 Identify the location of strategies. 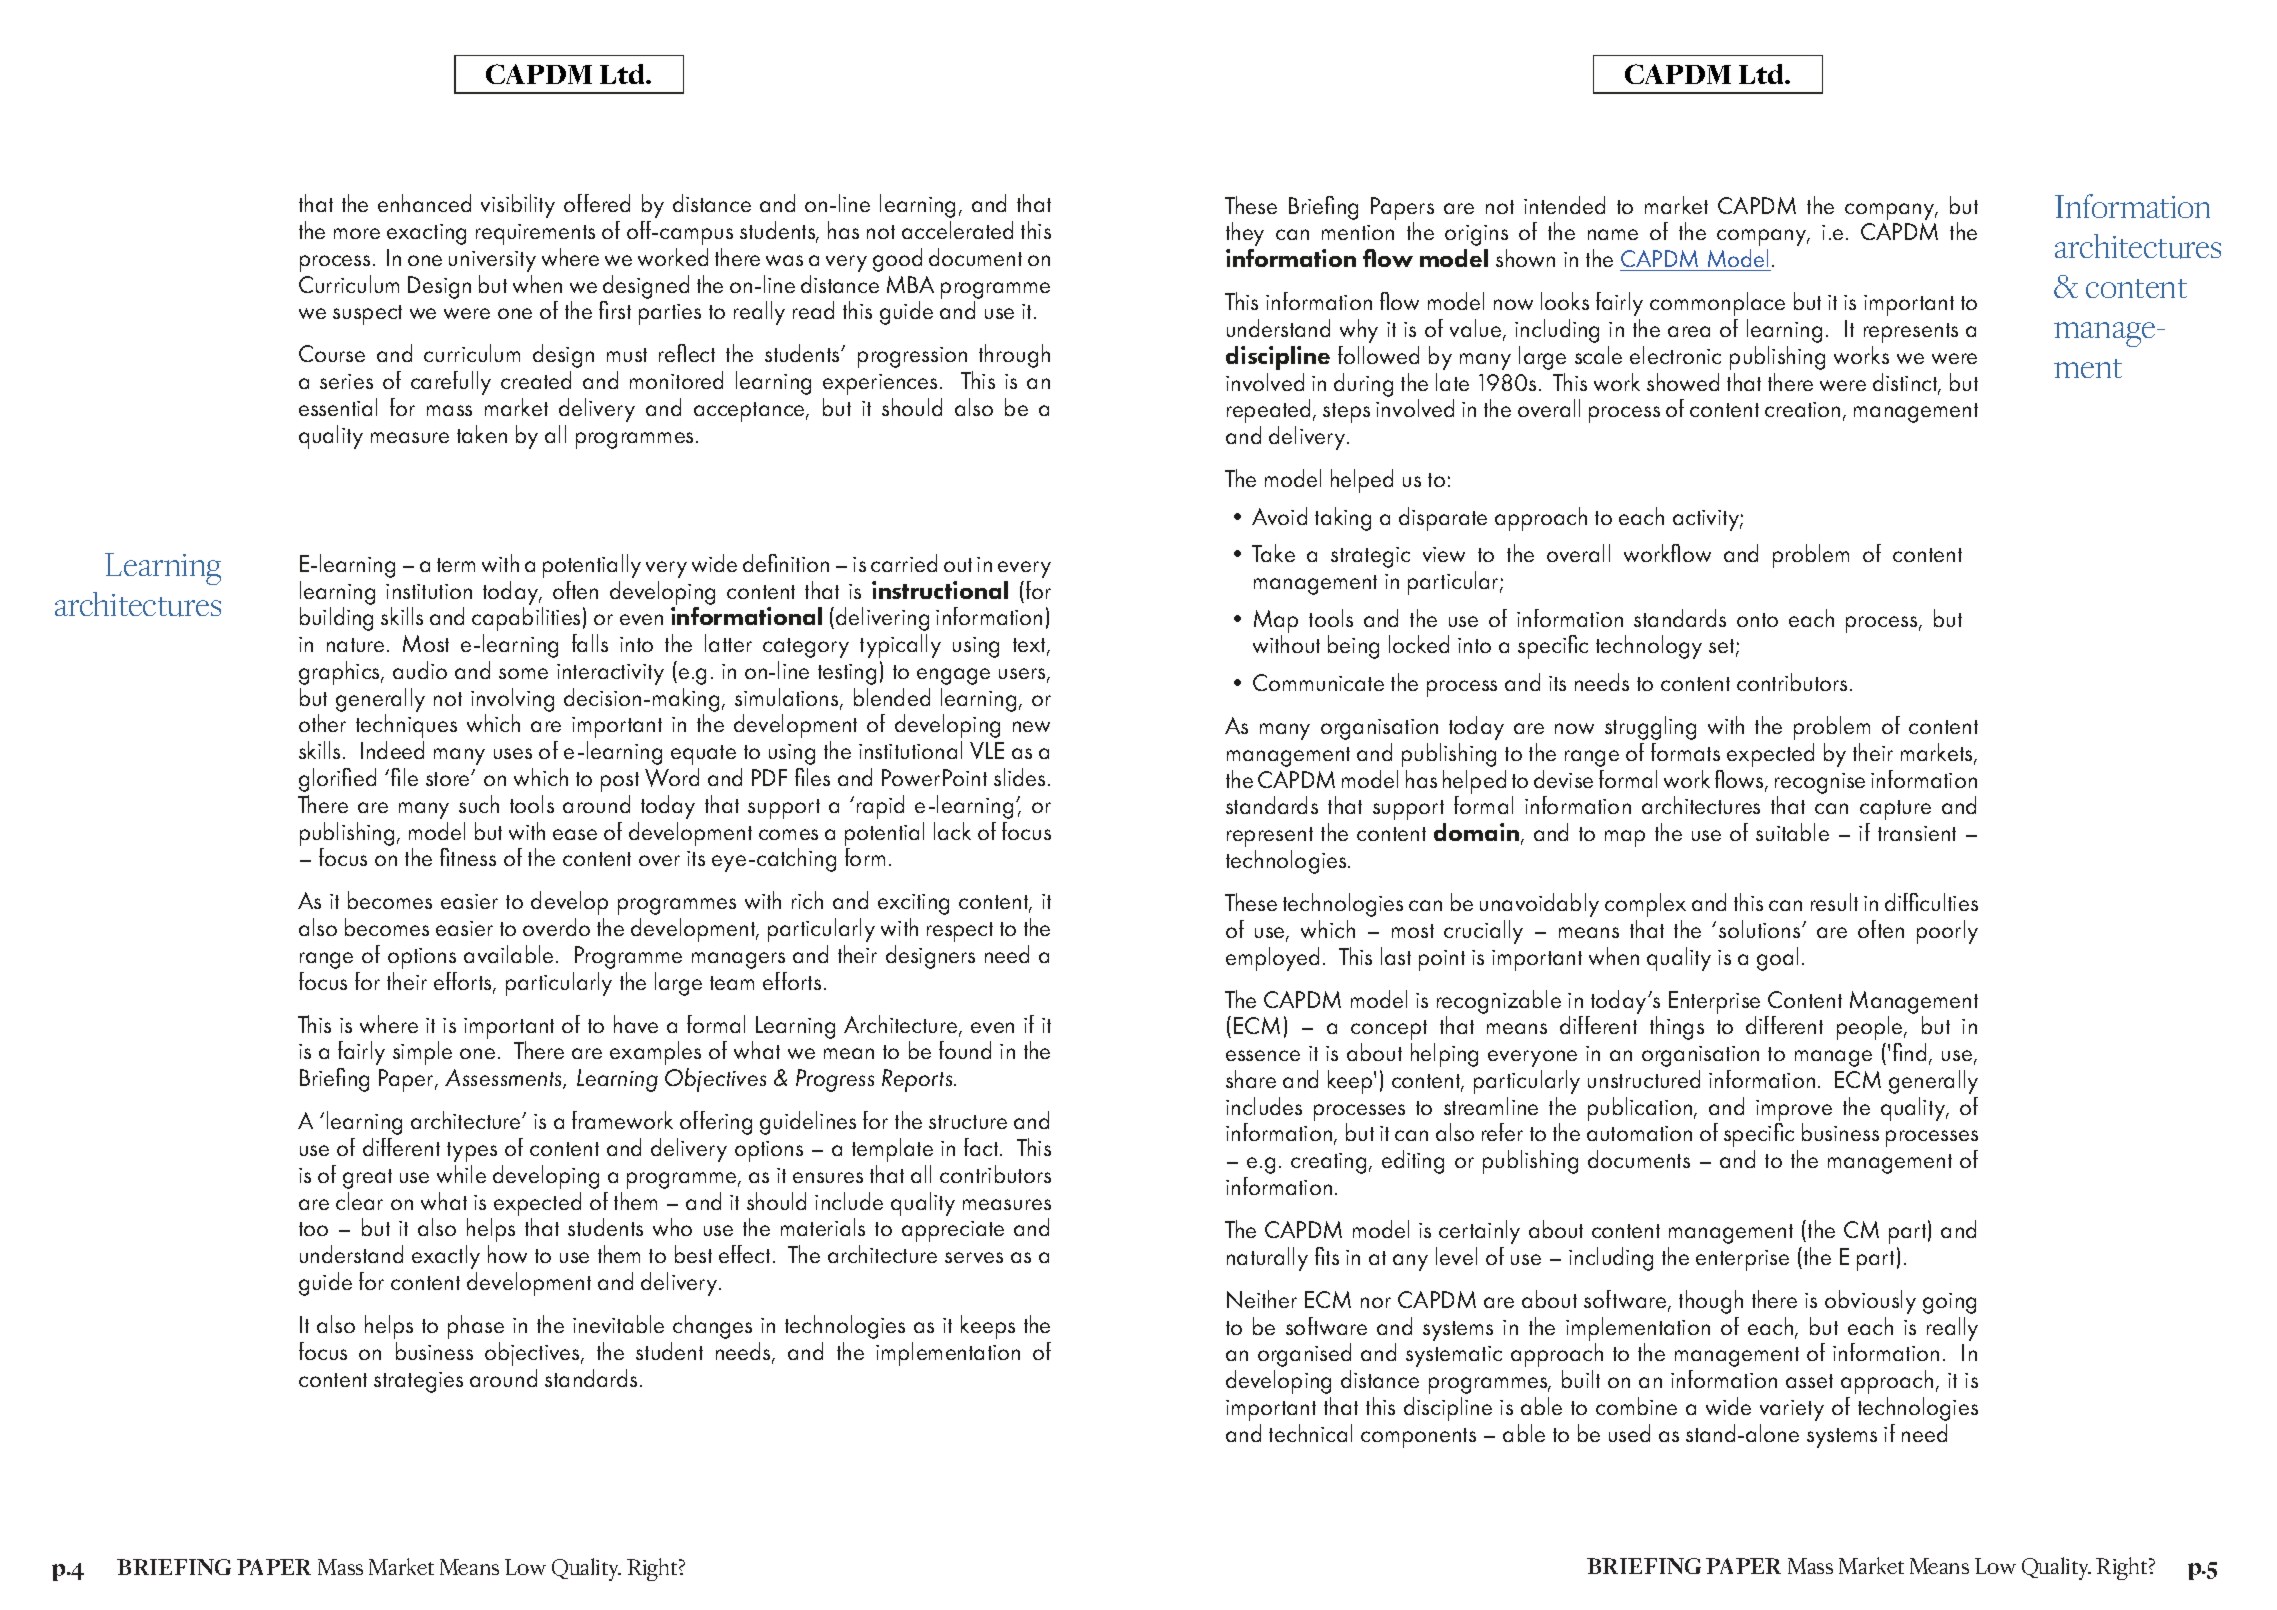
(418, 1382).
